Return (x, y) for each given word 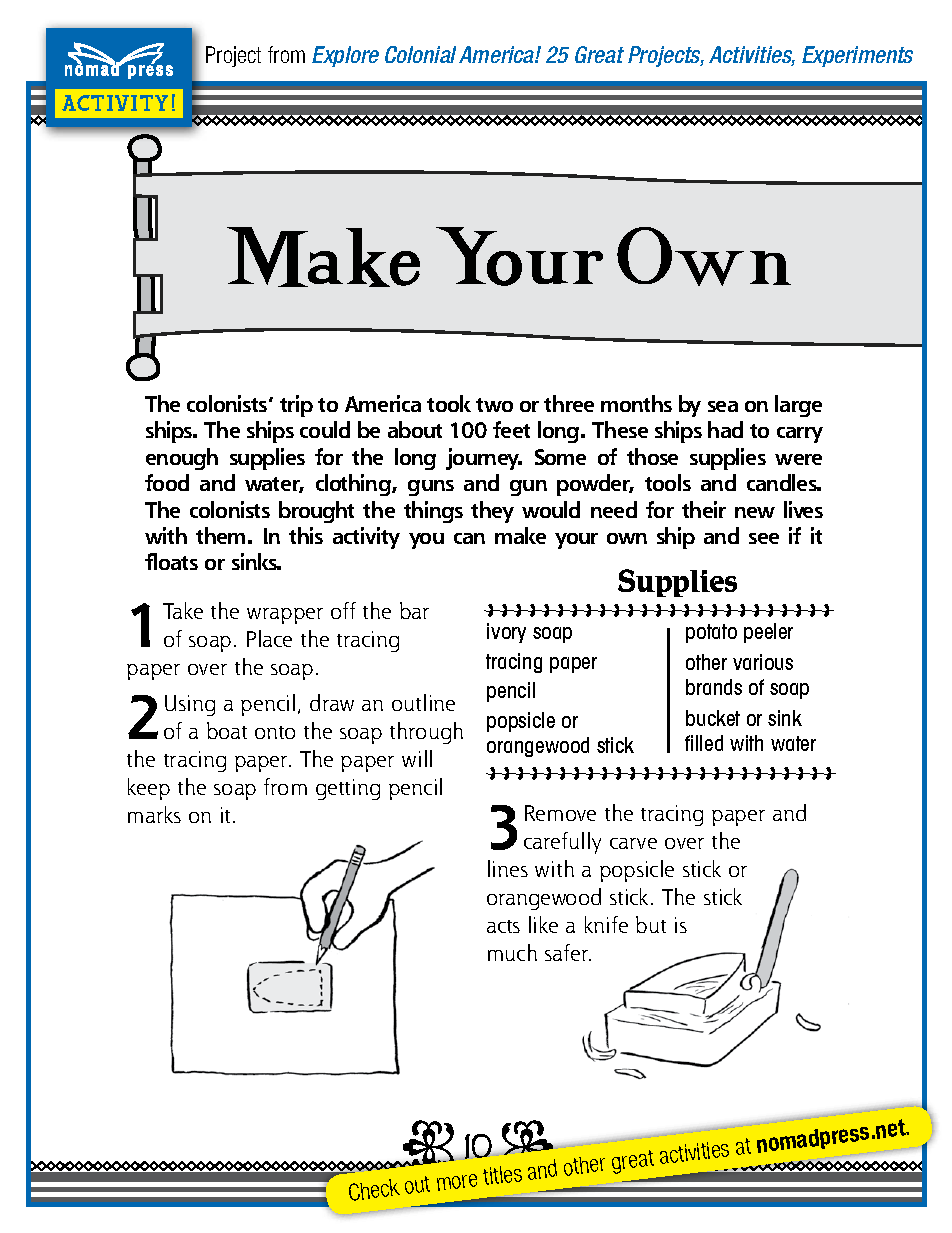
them (220, 535)
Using (190, 705)
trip (296, 406)
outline (423, 702)
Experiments (857, 56)
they (492, 512)
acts (503, 926)
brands (714, 687)
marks (154, 814)
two (494, 405)
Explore (345, 56)
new (755, 512)
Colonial (420, 54)
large (798, 406)
